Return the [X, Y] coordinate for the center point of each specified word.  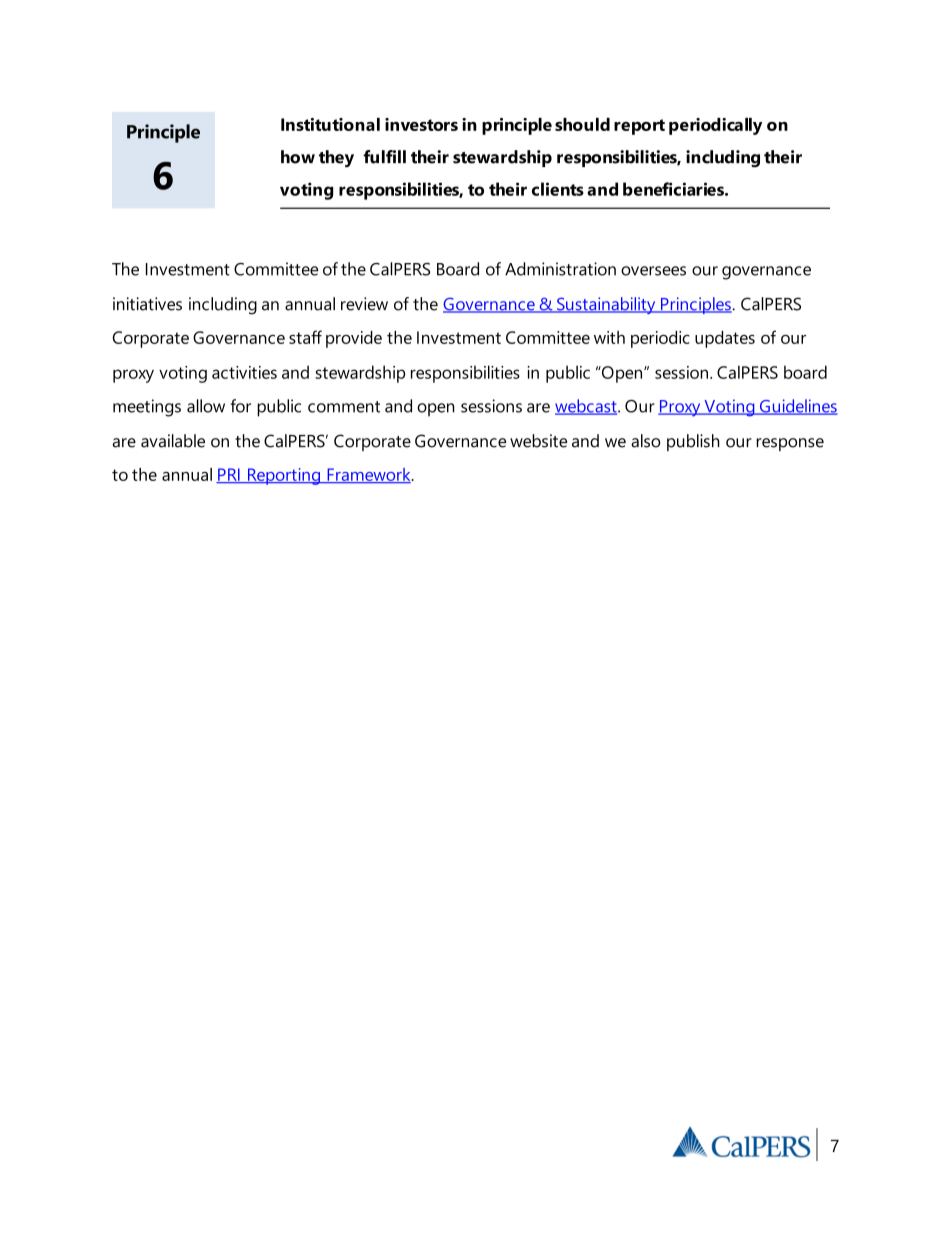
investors [421, 124]
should [582, 124]
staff [305, 337]
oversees [653, 271]
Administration [560, 269]
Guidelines [797, 407]
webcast [587, 407]
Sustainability [606, 305]
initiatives [147, 304]
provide [354, 339]
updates [725, 339]
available [173, 441]
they [336, 159]
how [298, 157]
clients [558, 189]
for [240, 406]
